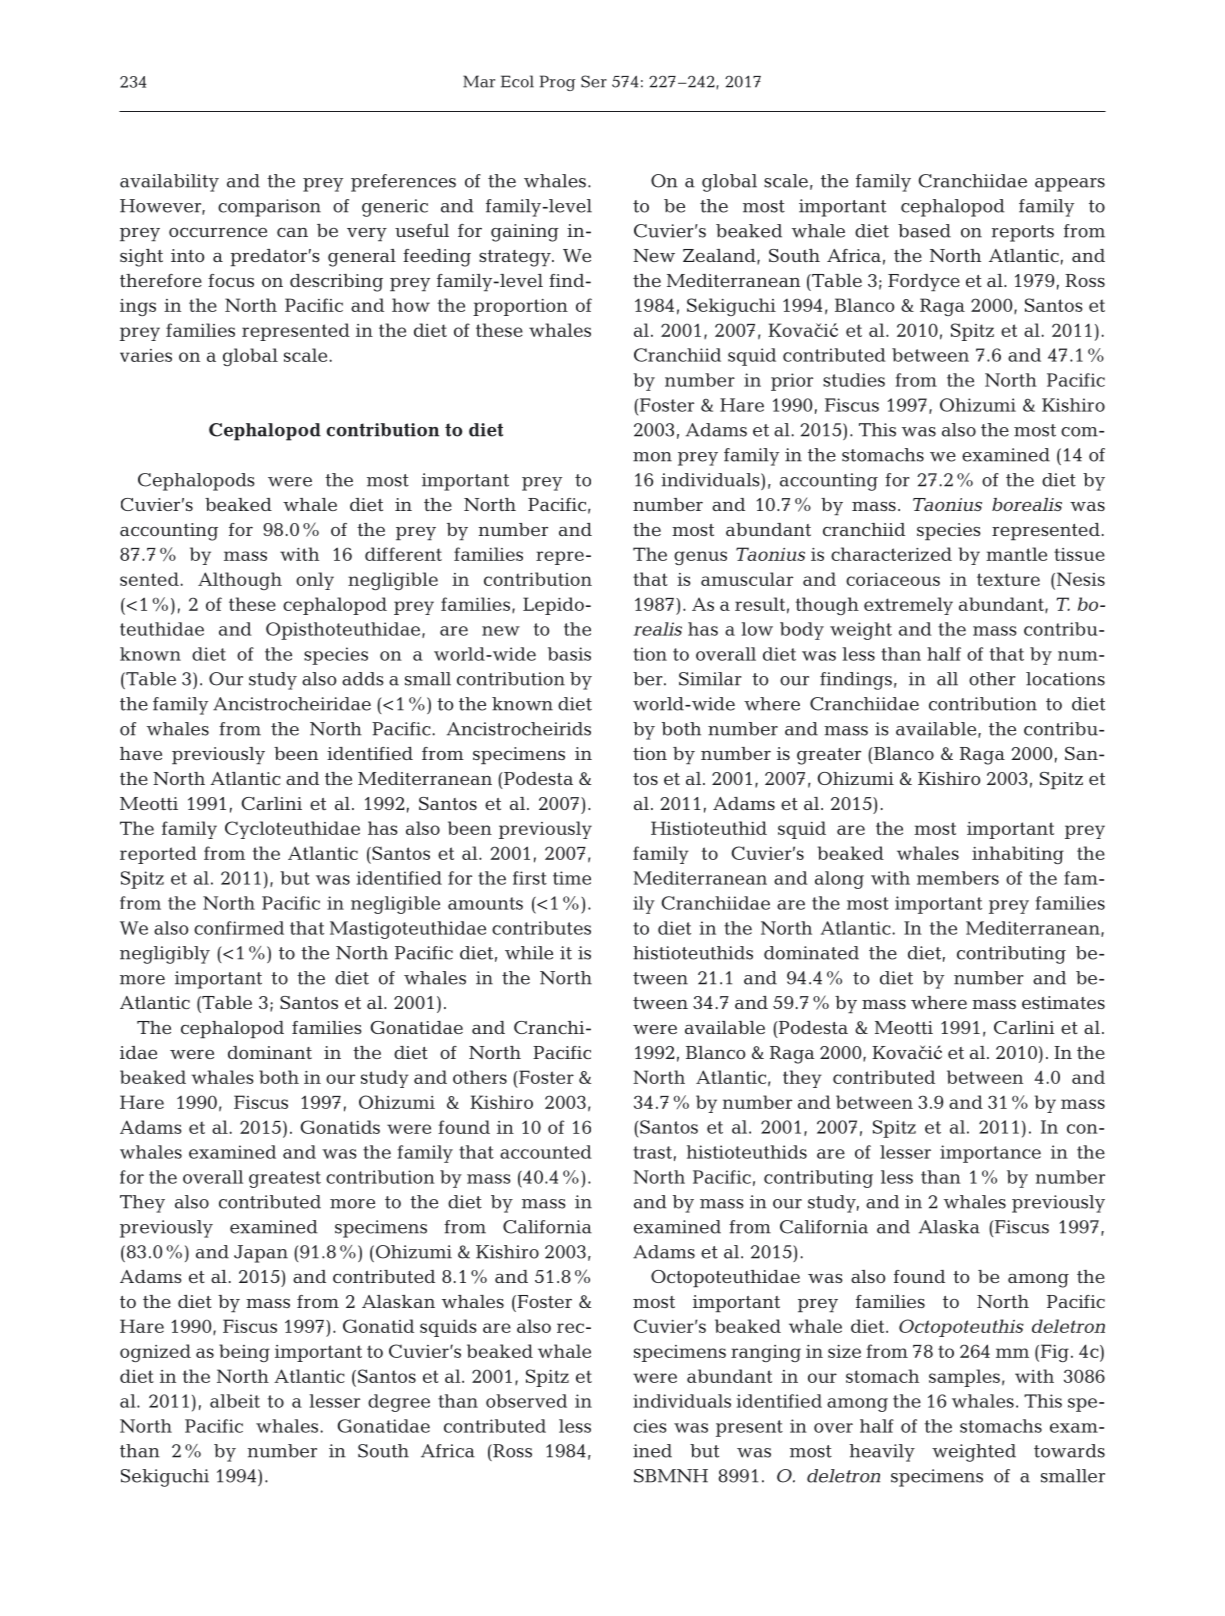 The width and height of the screenshot is (1225, 1616). Describe the element at coordinates (1070, 185) in the screenshot. I see `appears` at that location.
